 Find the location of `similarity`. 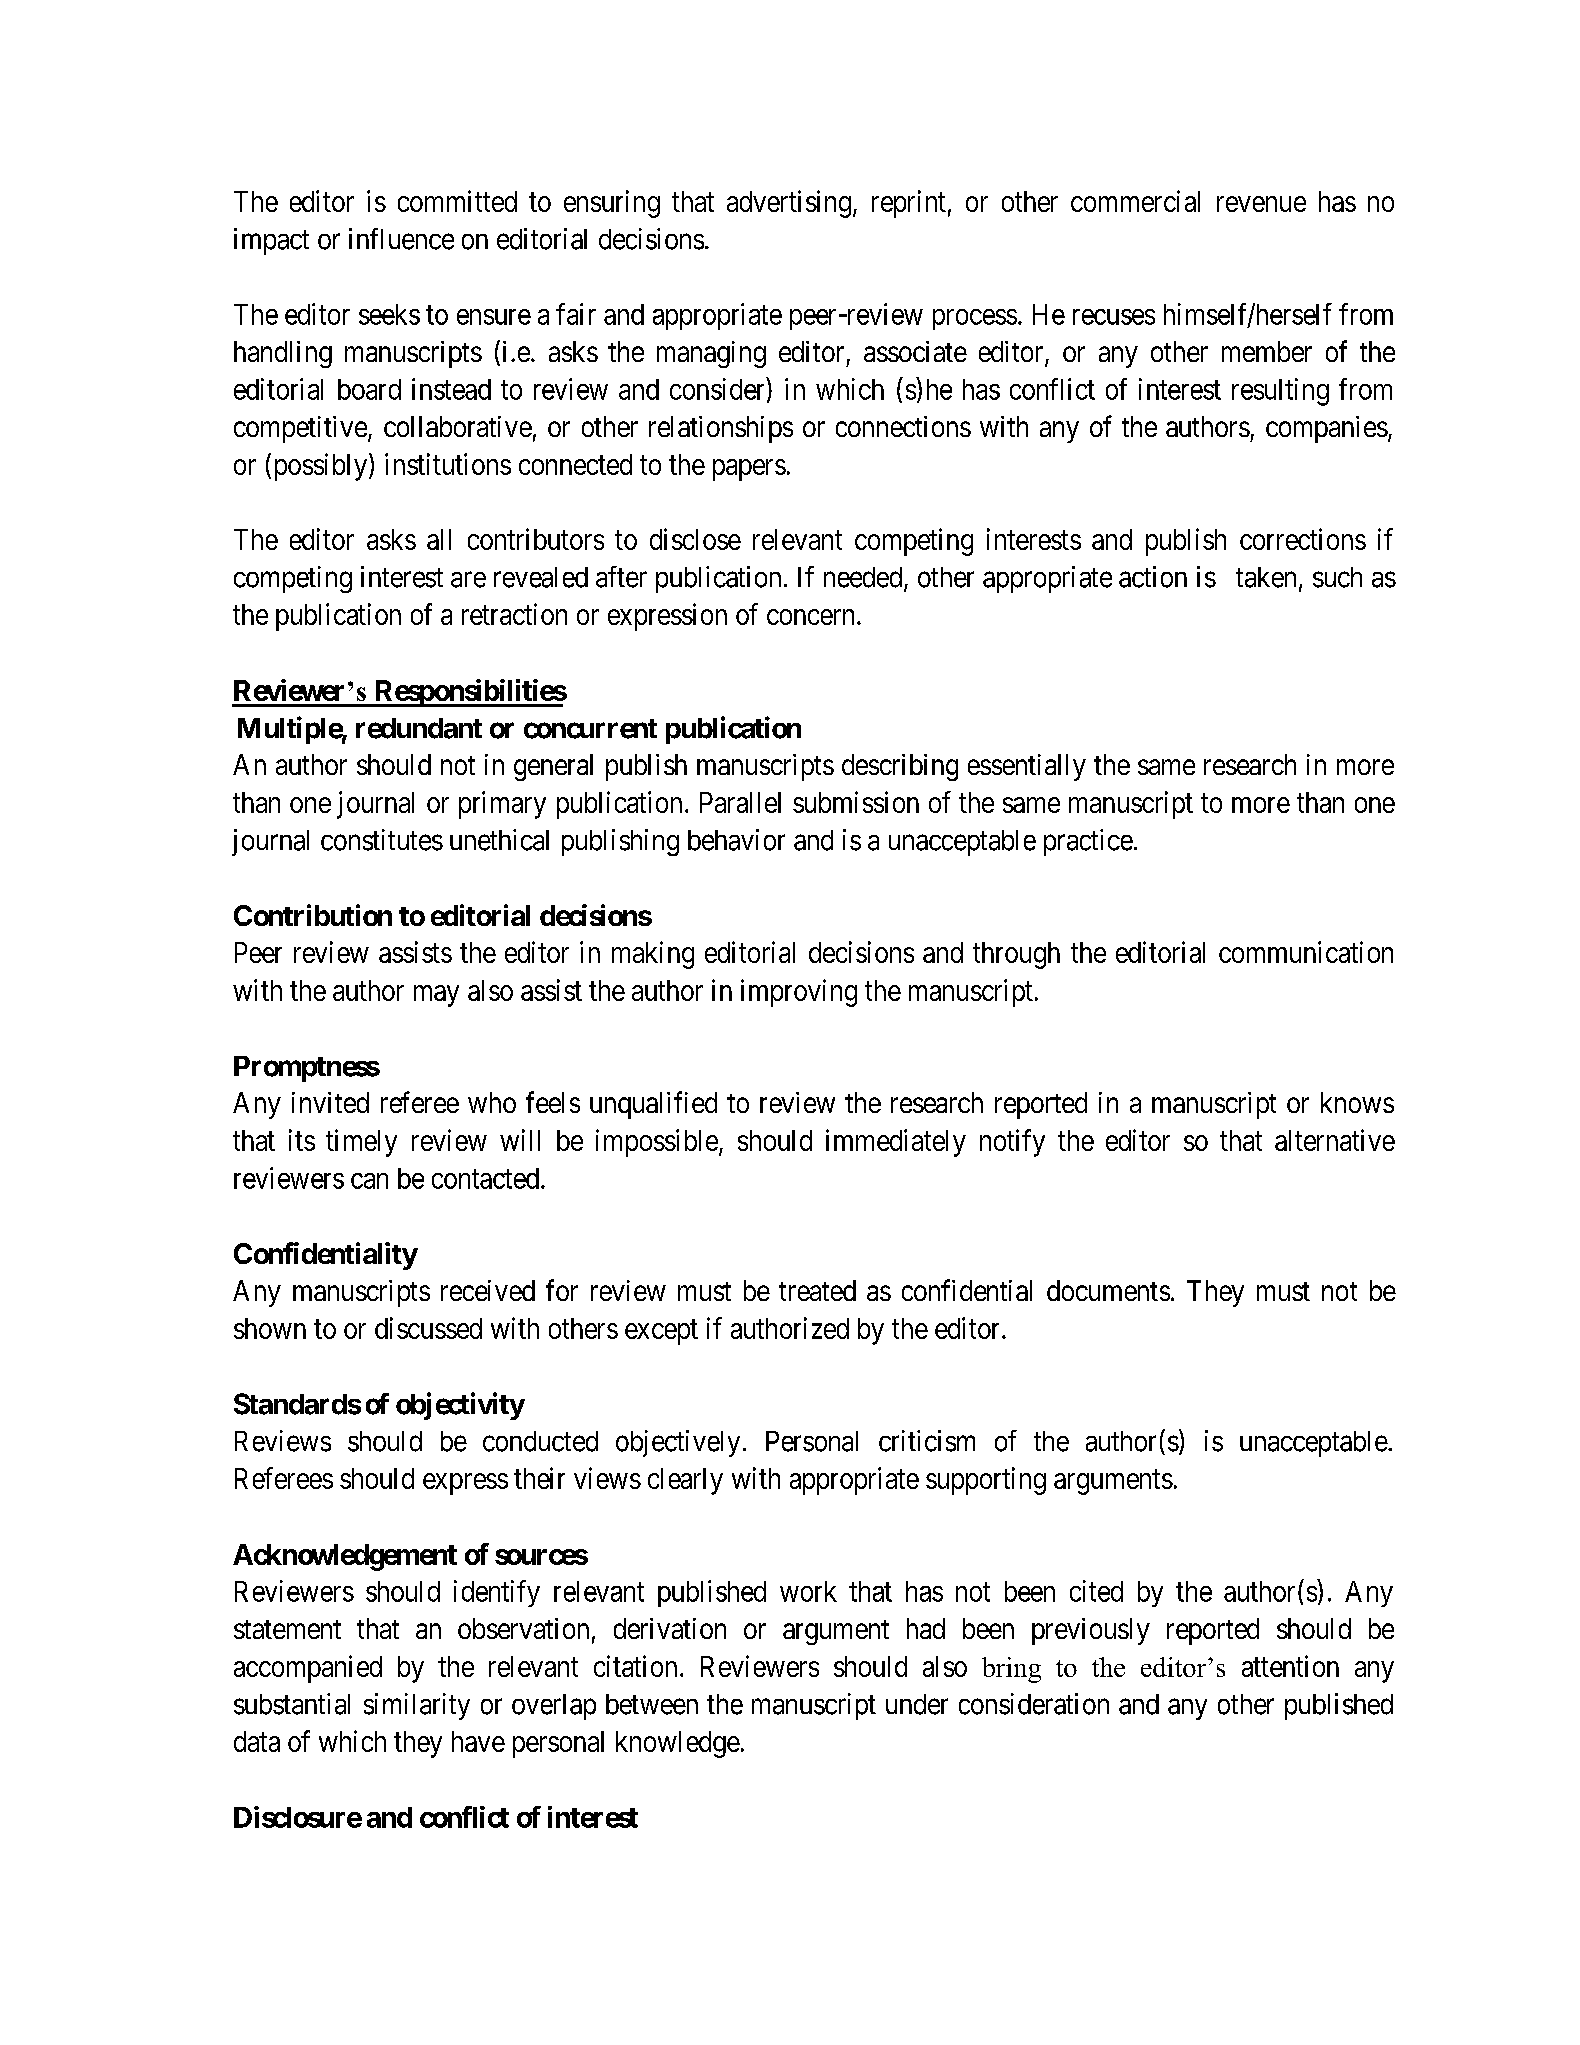

similarity is located at coordinates (417, 1706).
